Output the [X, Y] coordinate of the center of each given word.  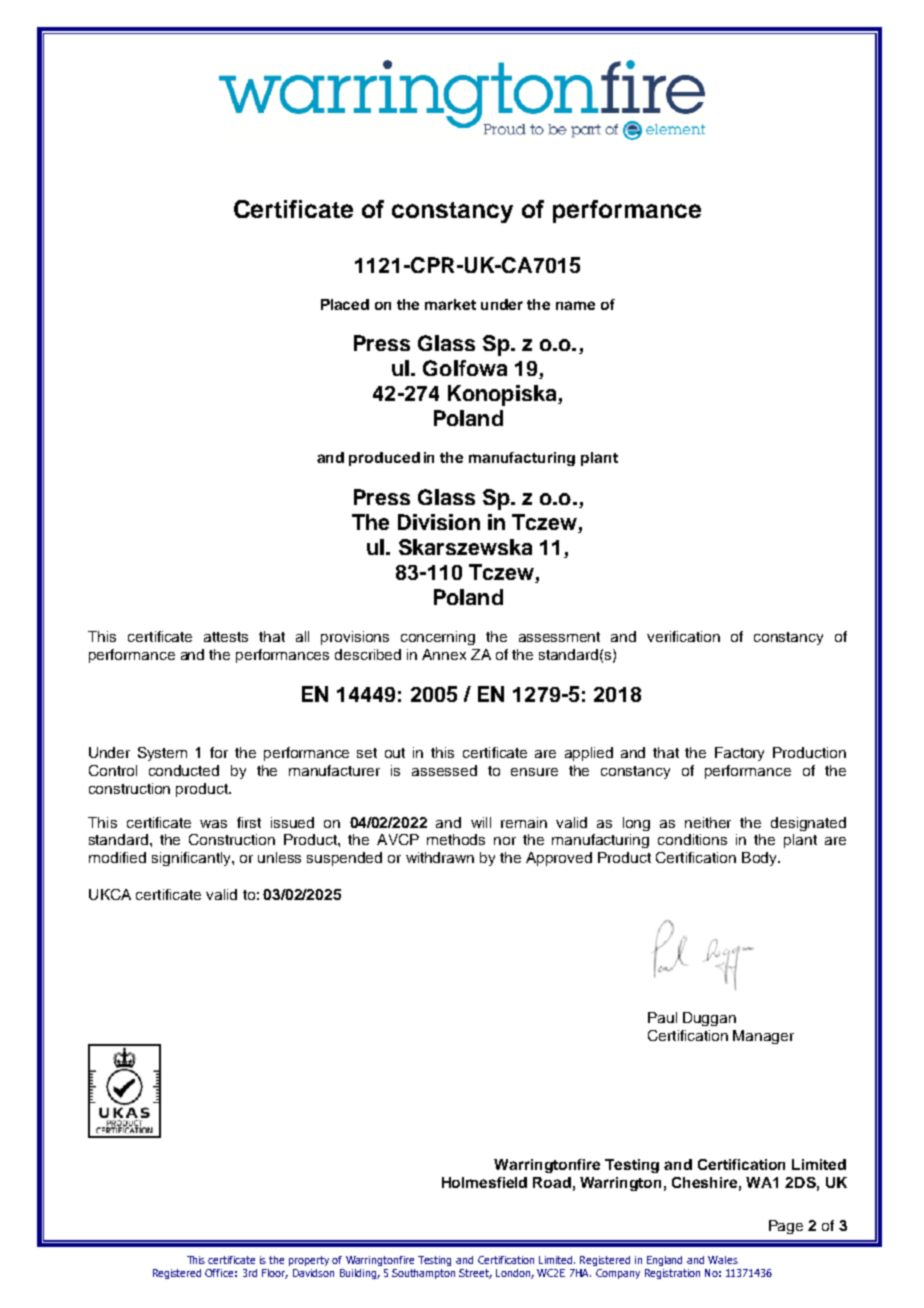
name [575, 305]
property [309, 1261]
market [450, 304]
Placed [345, 304]
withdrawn [440, 857]
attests [226, 637]
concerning [438, 638]
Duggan [709, 1019]
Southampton [423, 1274]
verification [683, 636]
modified [117, 857]
